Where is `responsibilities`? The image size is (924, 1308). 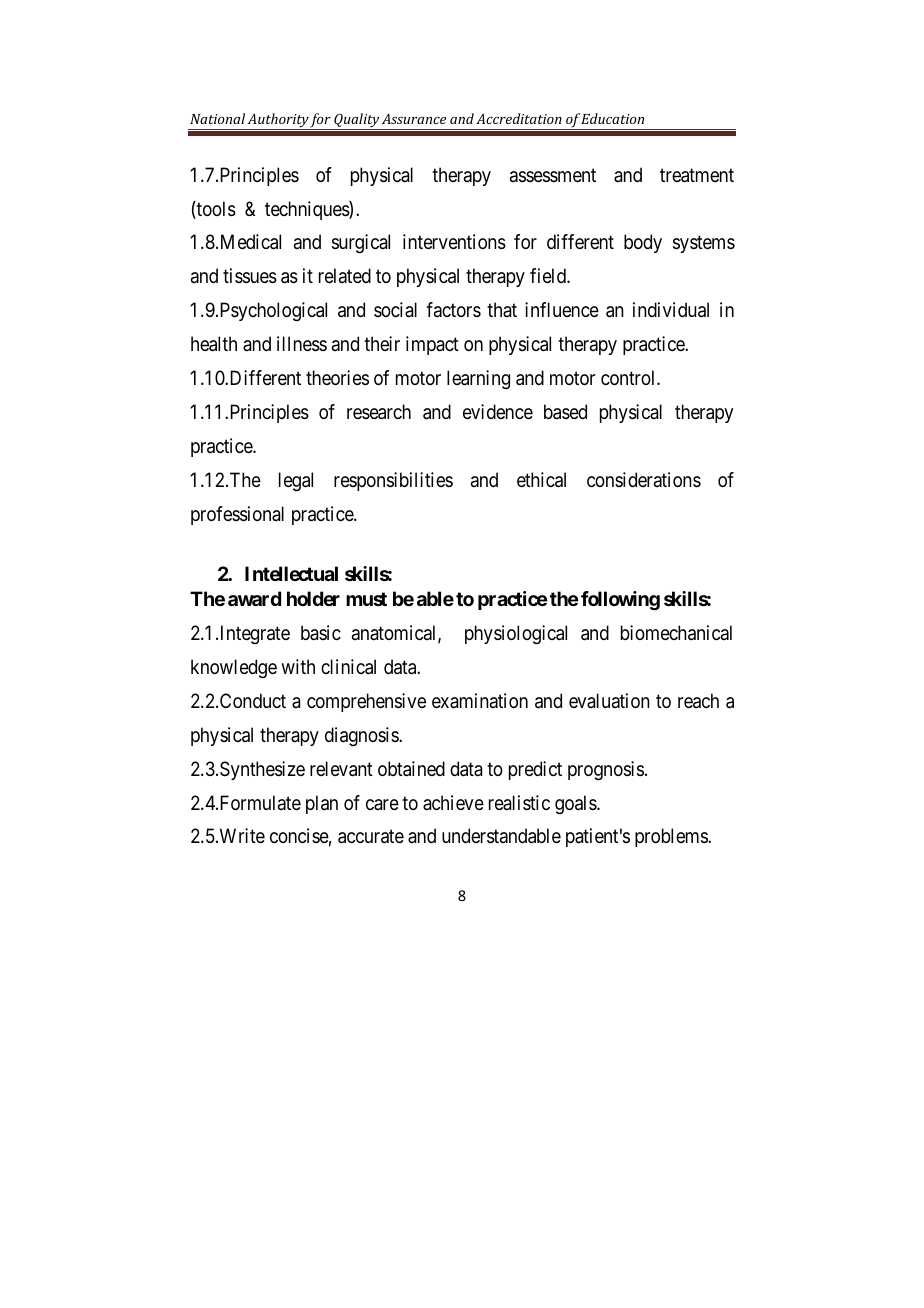
responsibilities is located at coordinates (393, 481).
